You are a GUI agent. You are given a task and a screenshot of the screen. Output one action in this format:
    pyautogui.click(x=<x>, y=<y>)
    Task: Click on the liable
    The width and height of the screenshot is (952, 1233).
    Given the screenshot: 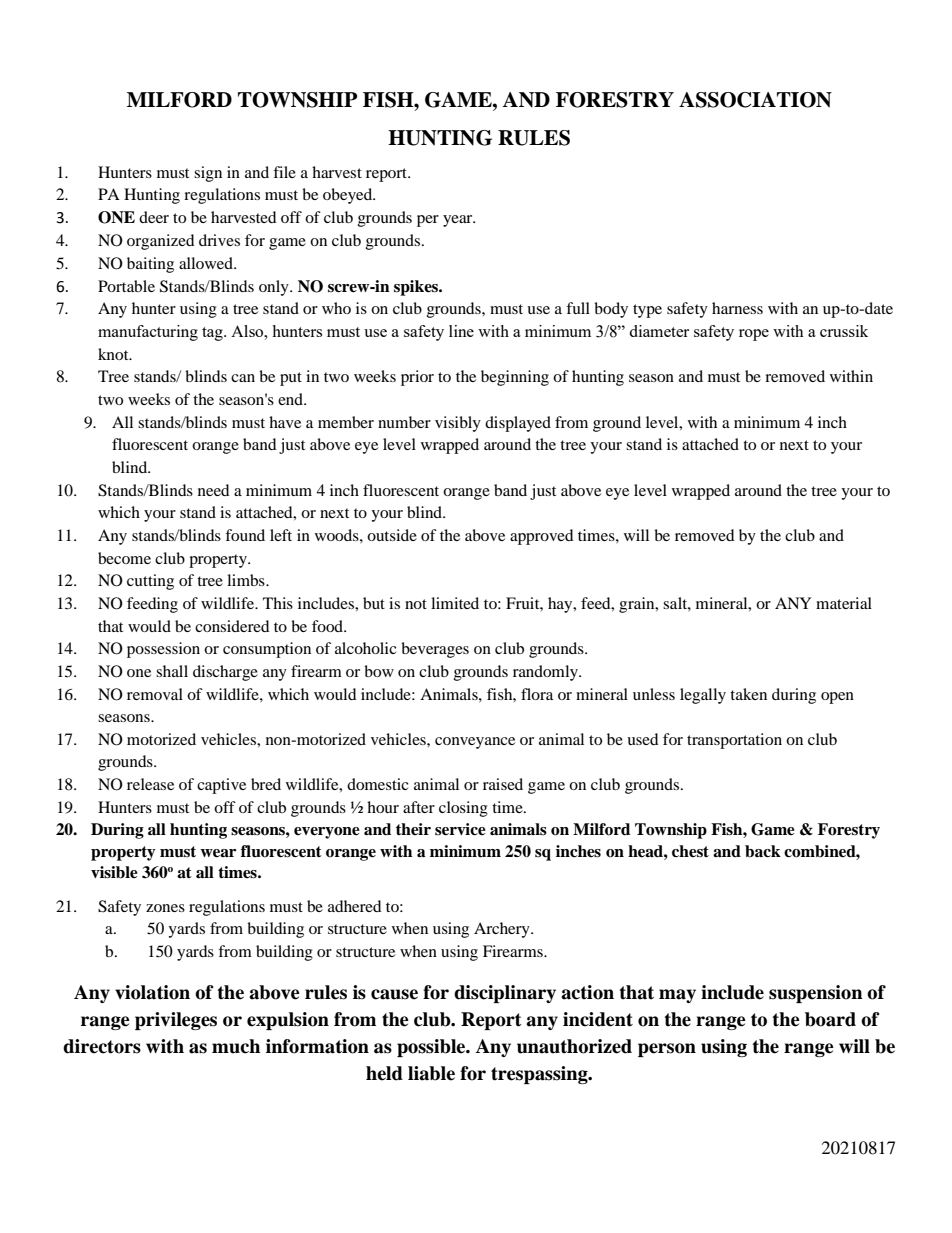 What is the action you would take?
    pyautogui.click(x=431, y=1073)
